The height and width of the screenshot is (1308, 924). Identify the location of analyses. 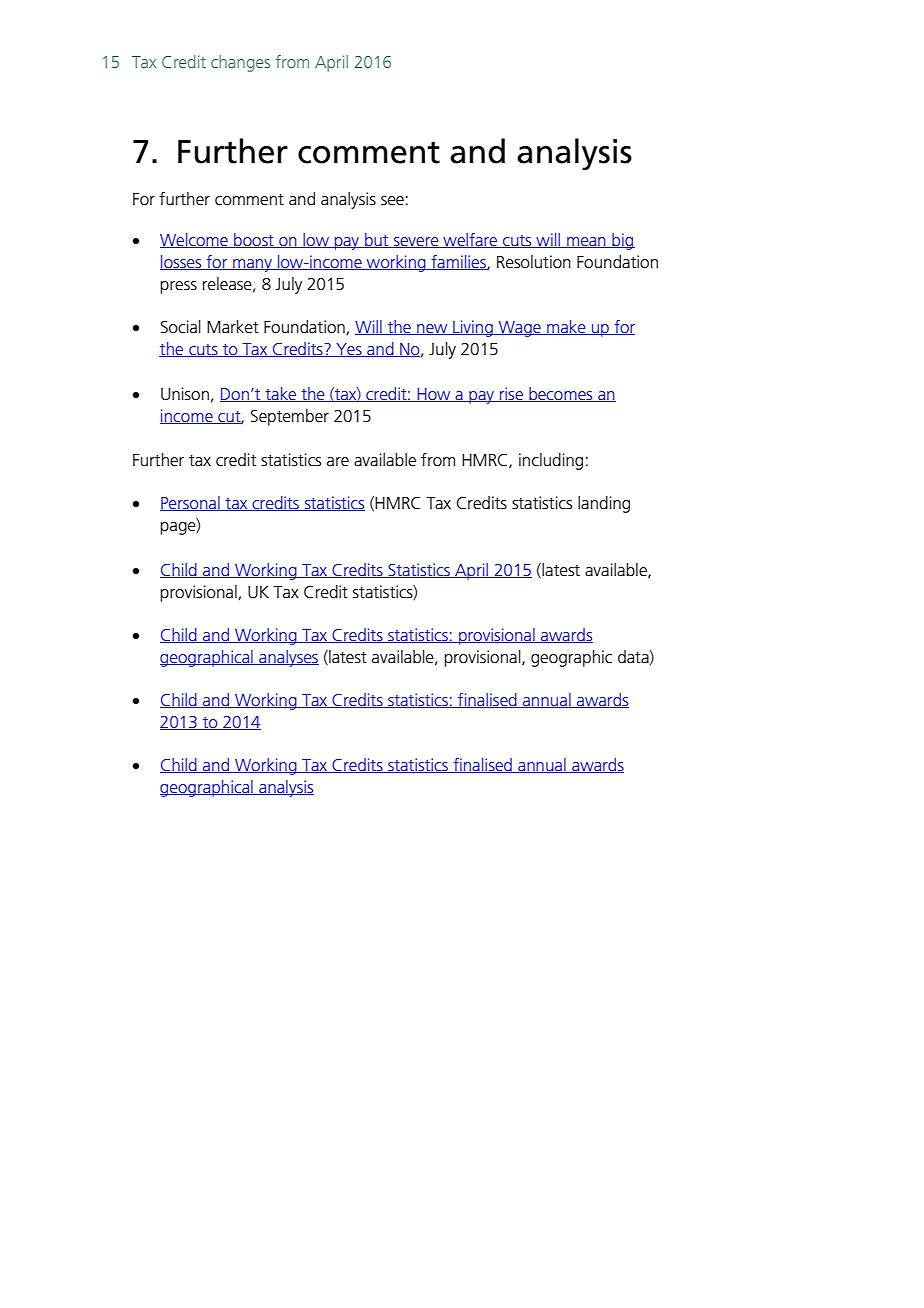
(288, 658).
